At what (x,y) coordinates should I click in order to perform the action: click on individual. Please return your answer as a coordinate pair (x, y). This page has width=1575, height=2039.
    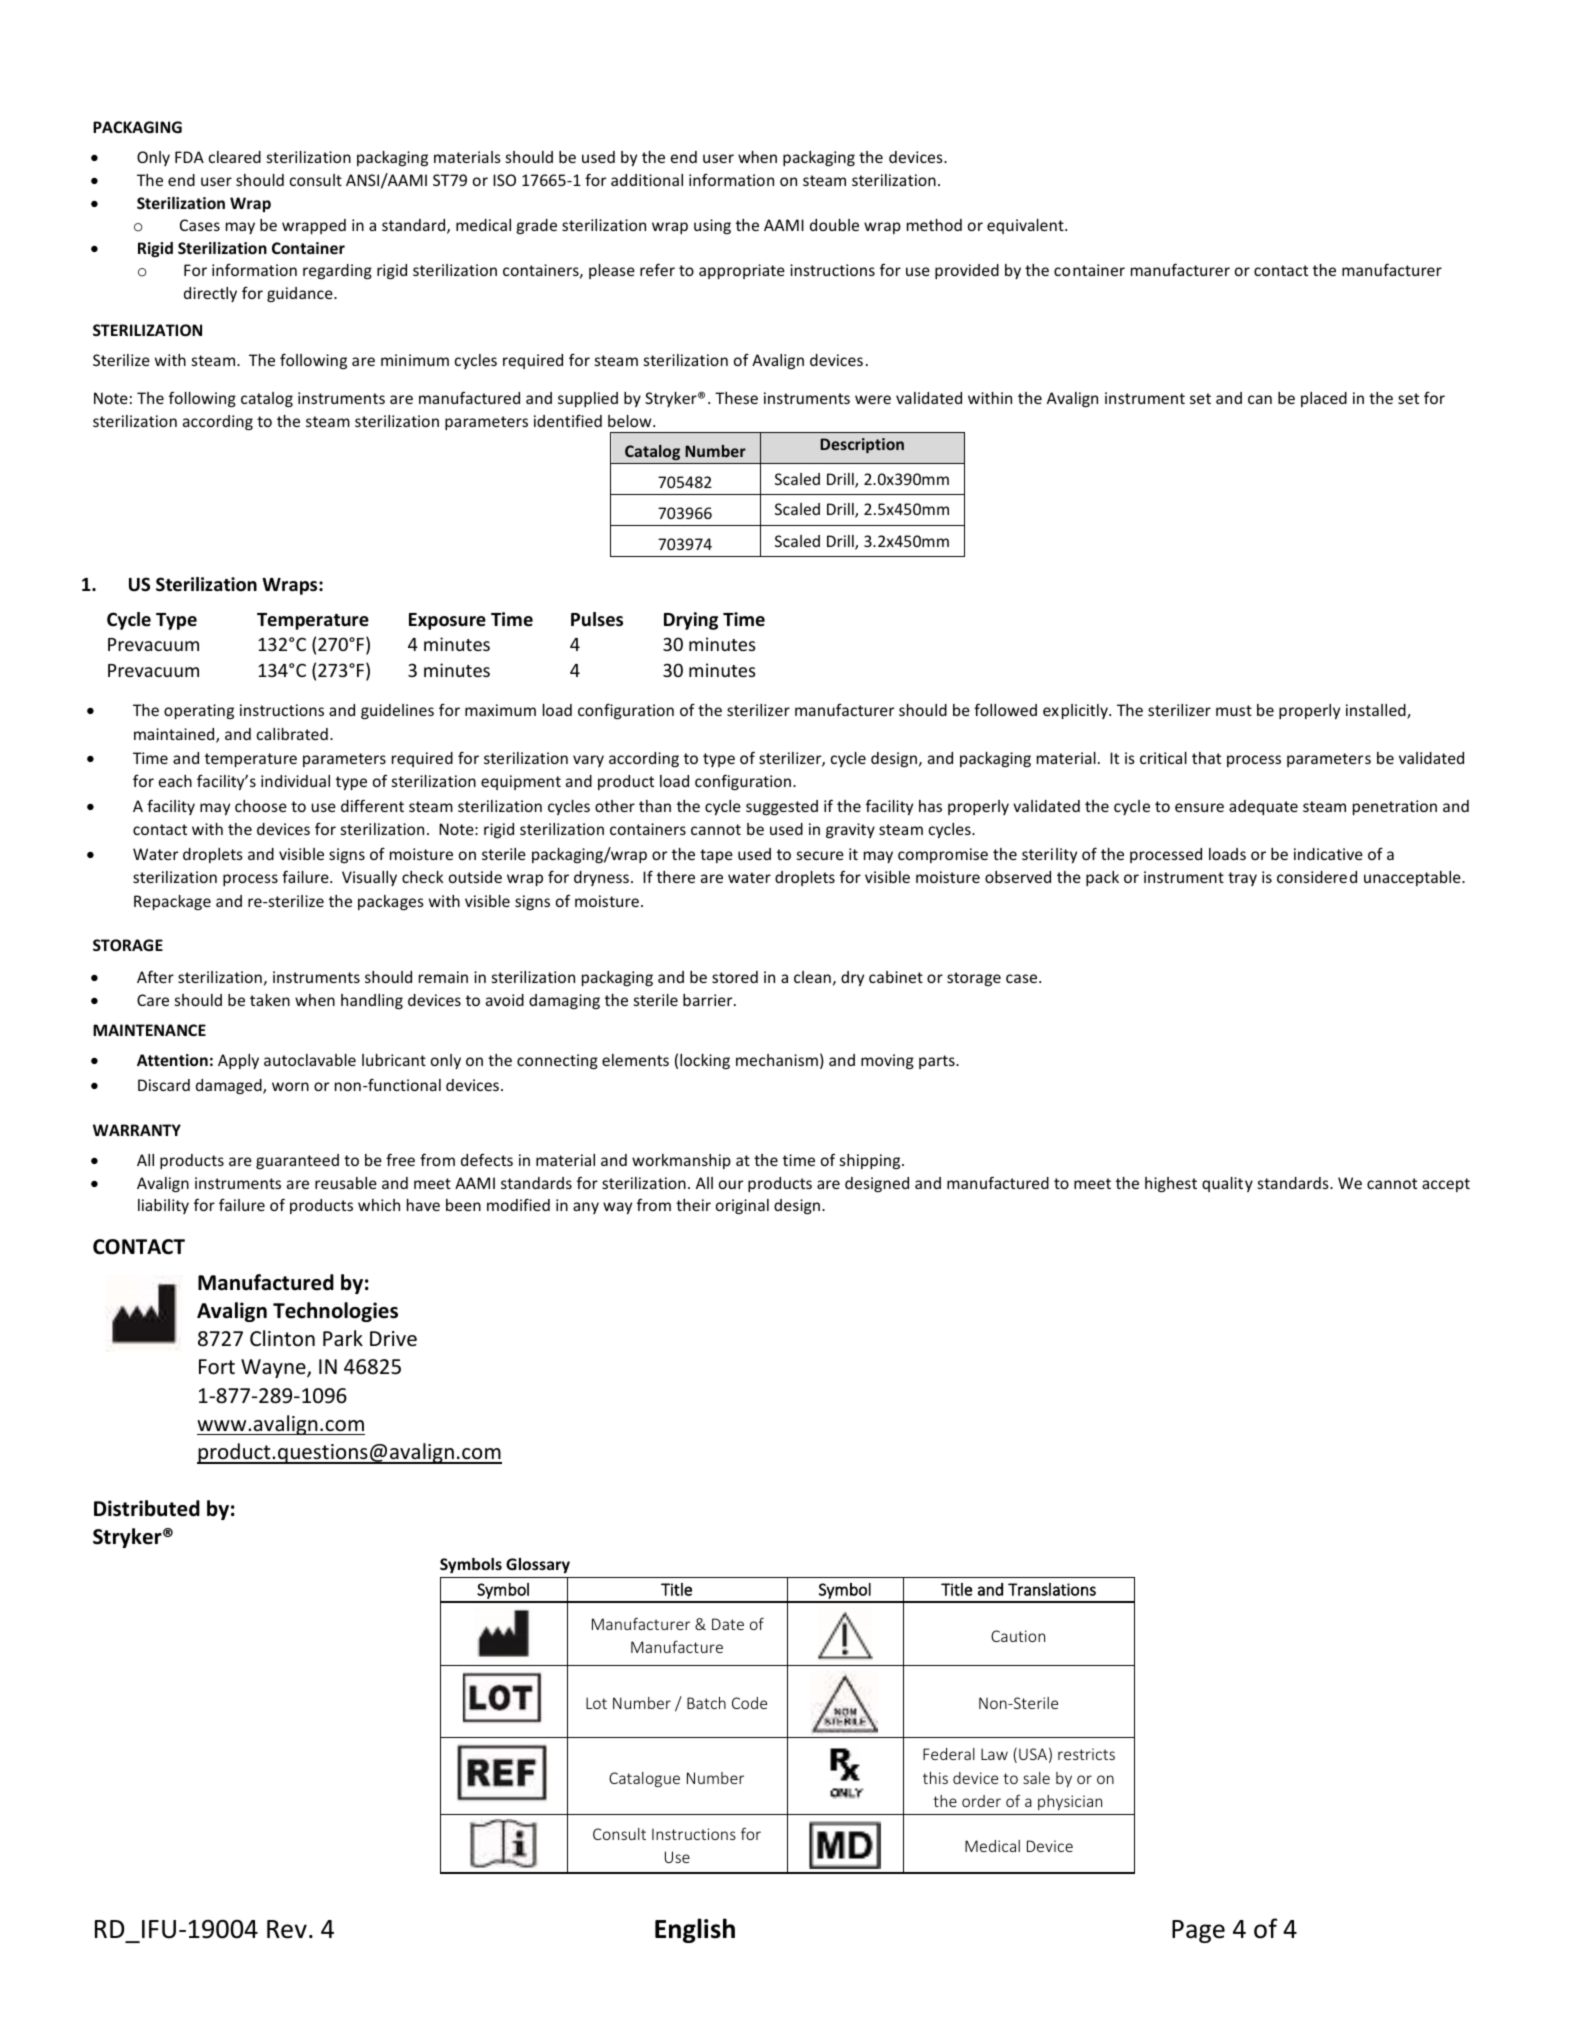
    Looking at the image, I should click on (295, 781).
